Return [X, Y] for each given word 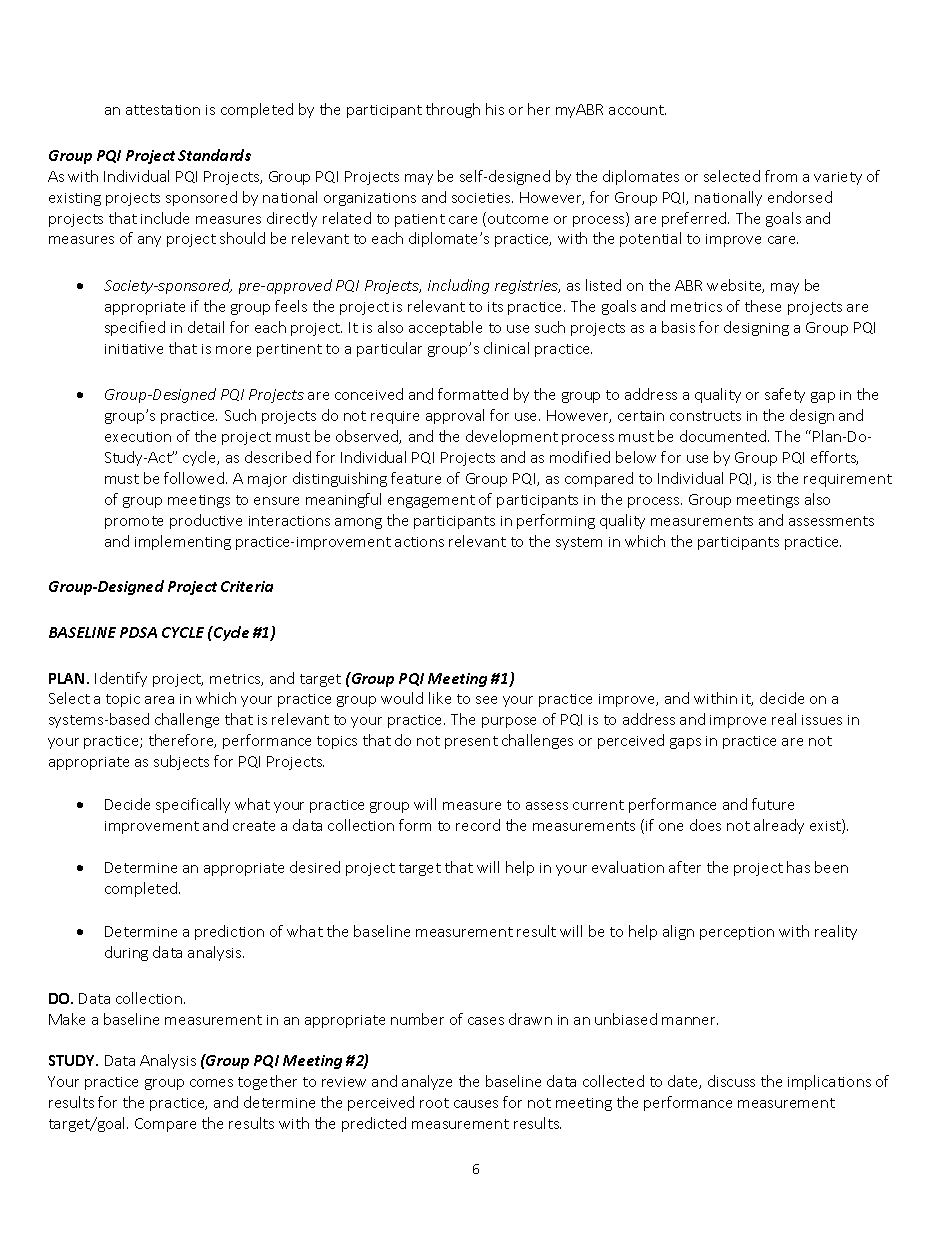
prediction [229, 932]
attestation [163, 110]
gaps [685, 743]
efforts [834, 458]
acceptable [445, 328]
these [763, 306]
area [159, 700]
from [781, 176]
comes [211, 1083]
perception [737, 933]
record [478, 825]
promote [134, 522]
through [453, 110]
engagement [431, 501]
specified [135, 328]
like [440, 698]
